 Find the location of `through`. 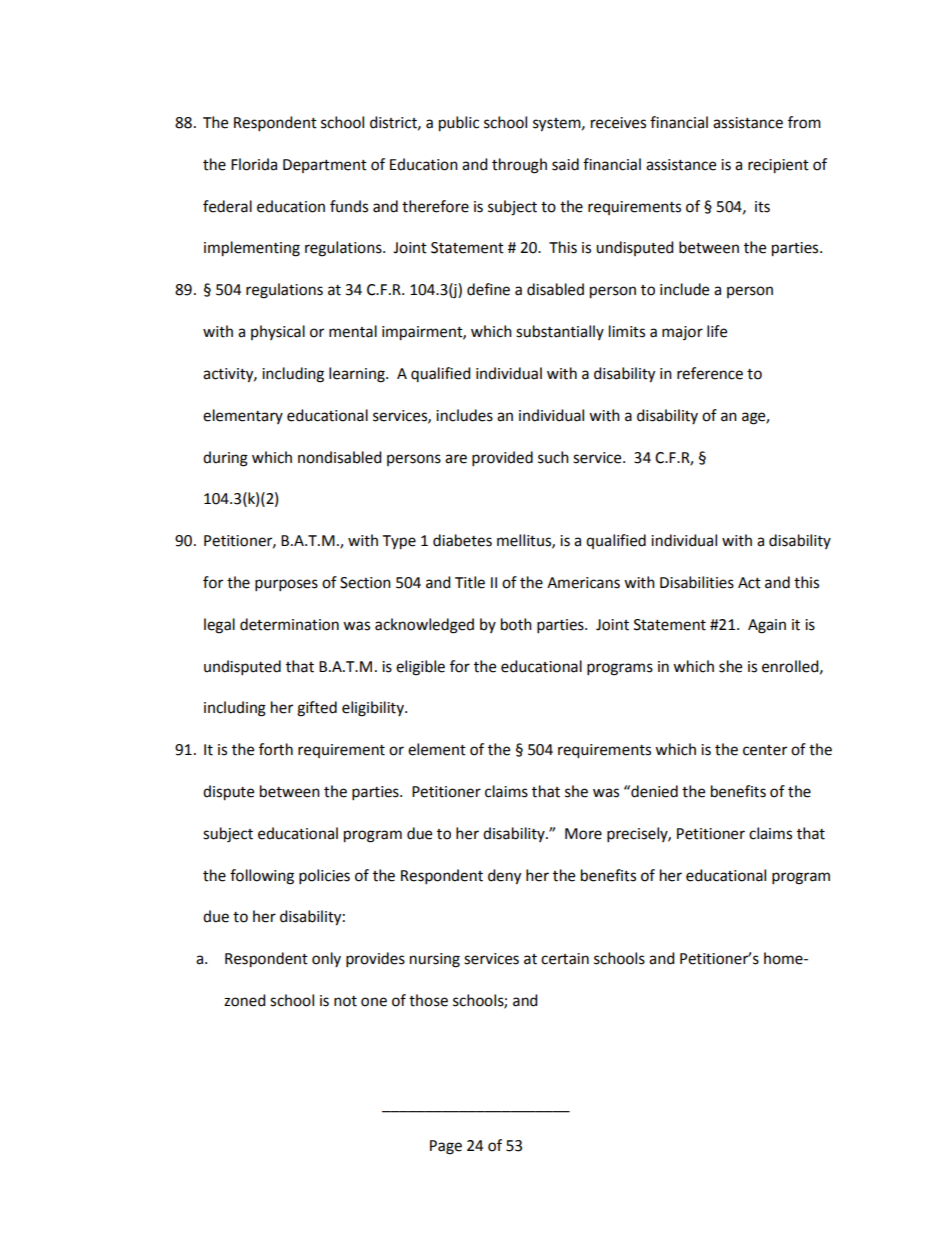

through is located at coordinates (519, 166).
